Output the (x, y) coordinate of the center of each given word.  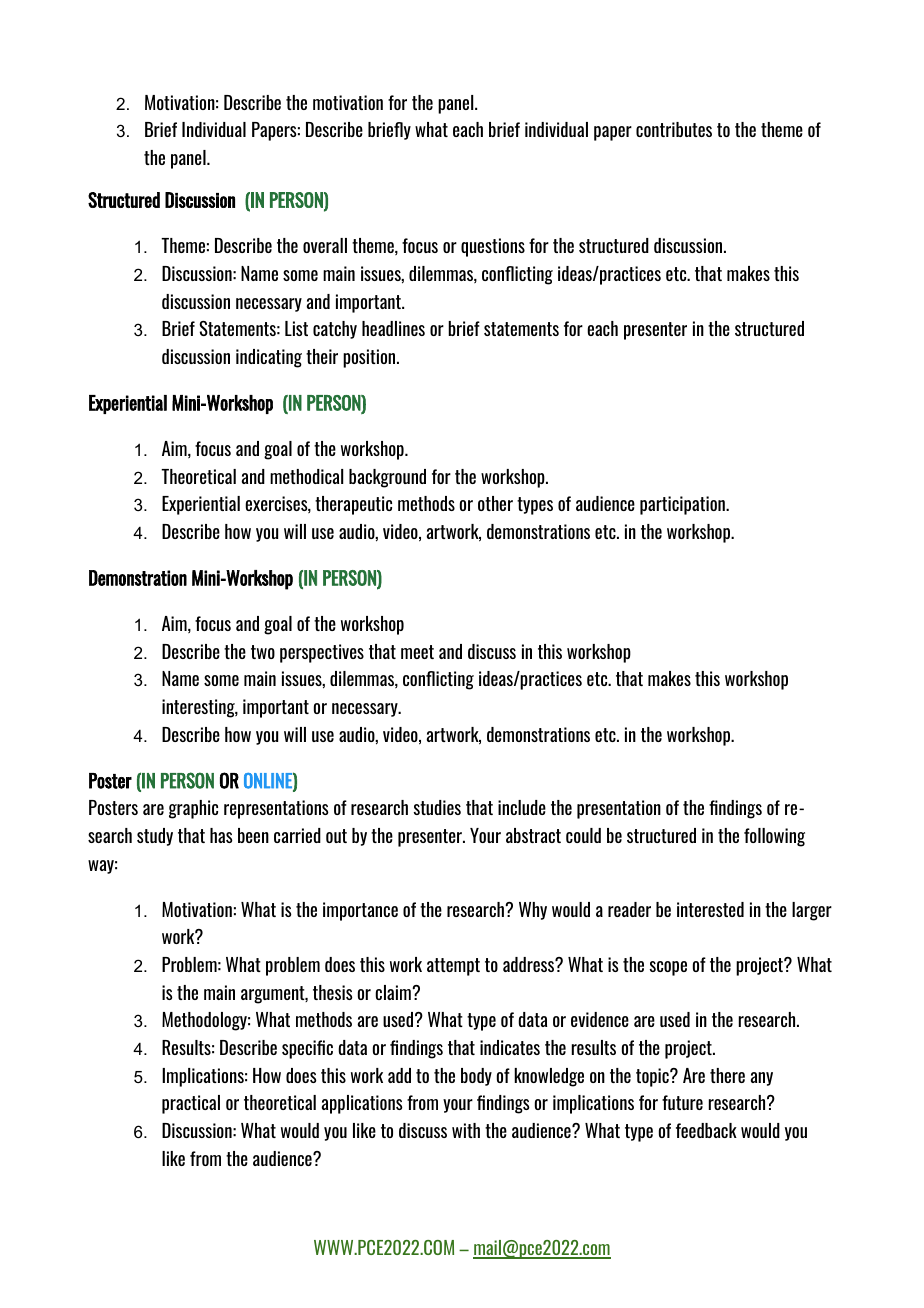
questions (493, 247)
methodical (306, 476)
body (476, 1077)
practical (191, 1104)
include (522, 807)
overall (325, 245)
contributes (674, 129)
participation (683, 505)
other (495, 503)
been (253, 835)
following (774, 837)
